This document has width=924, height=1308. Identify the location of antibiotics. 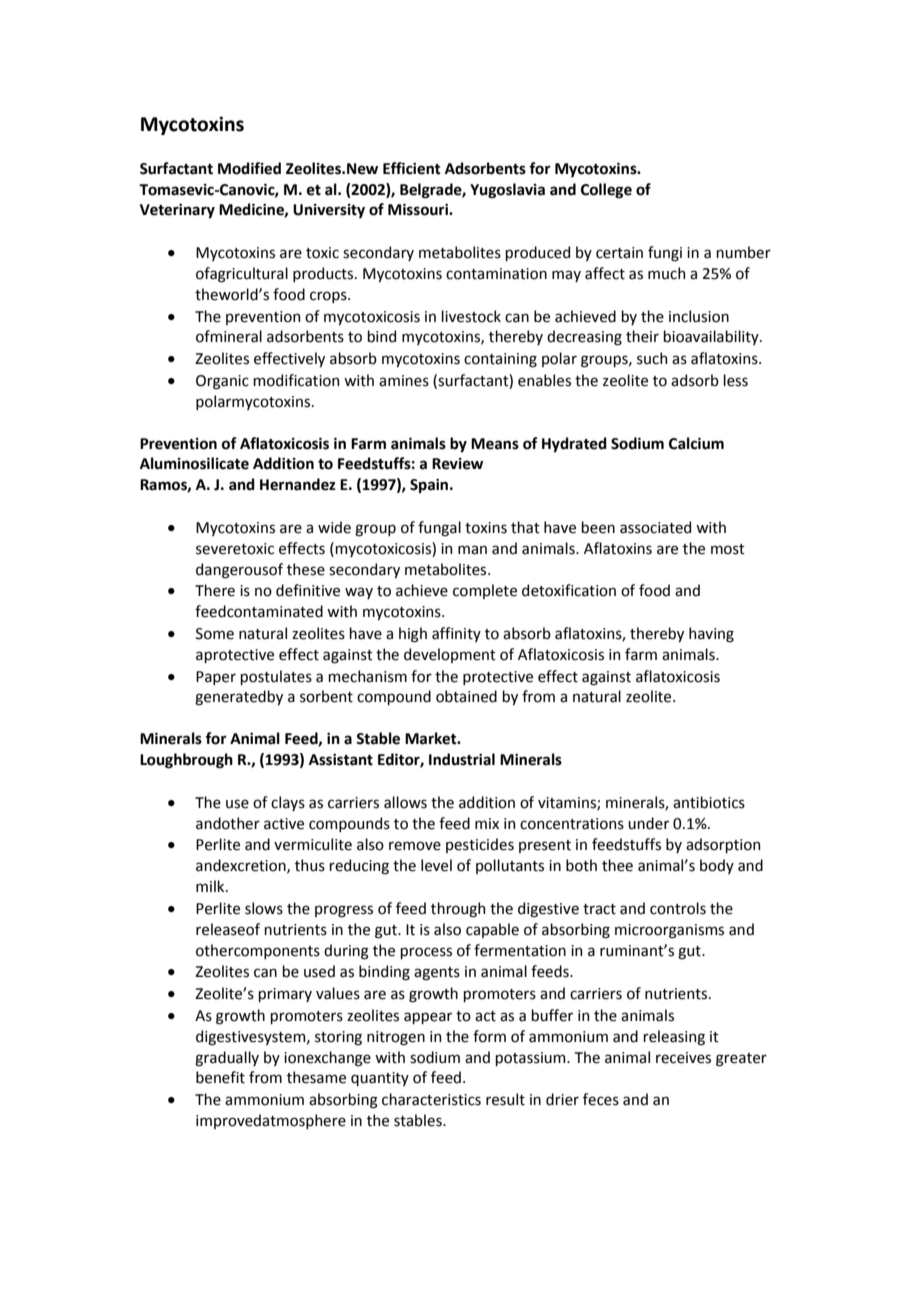
(709, 802).
